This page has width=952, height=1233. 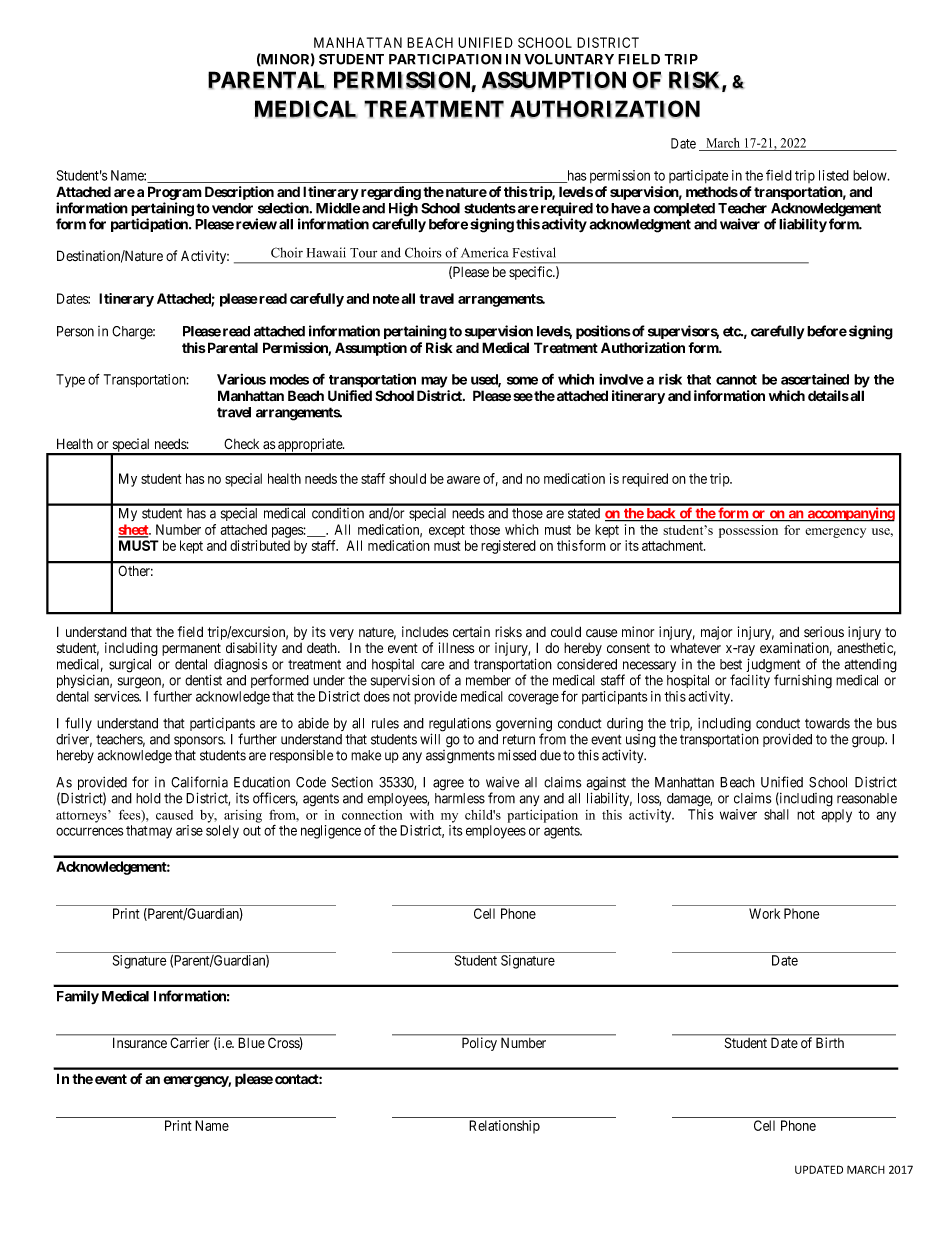 I want to click on VOLUNTARY, so click(x=569, y=59).
